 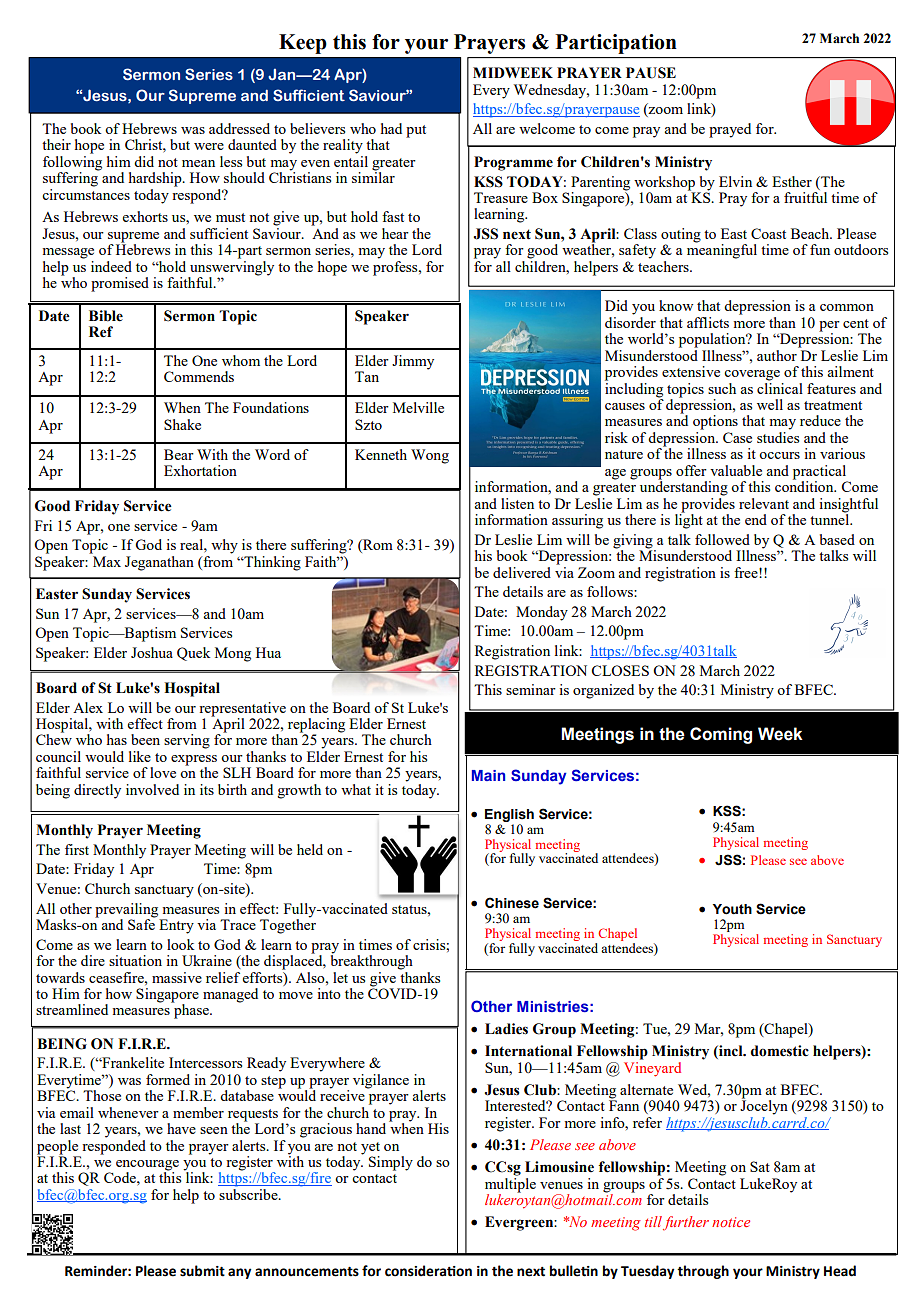 I want to click on consideration, so click(x=428, y=1271).
